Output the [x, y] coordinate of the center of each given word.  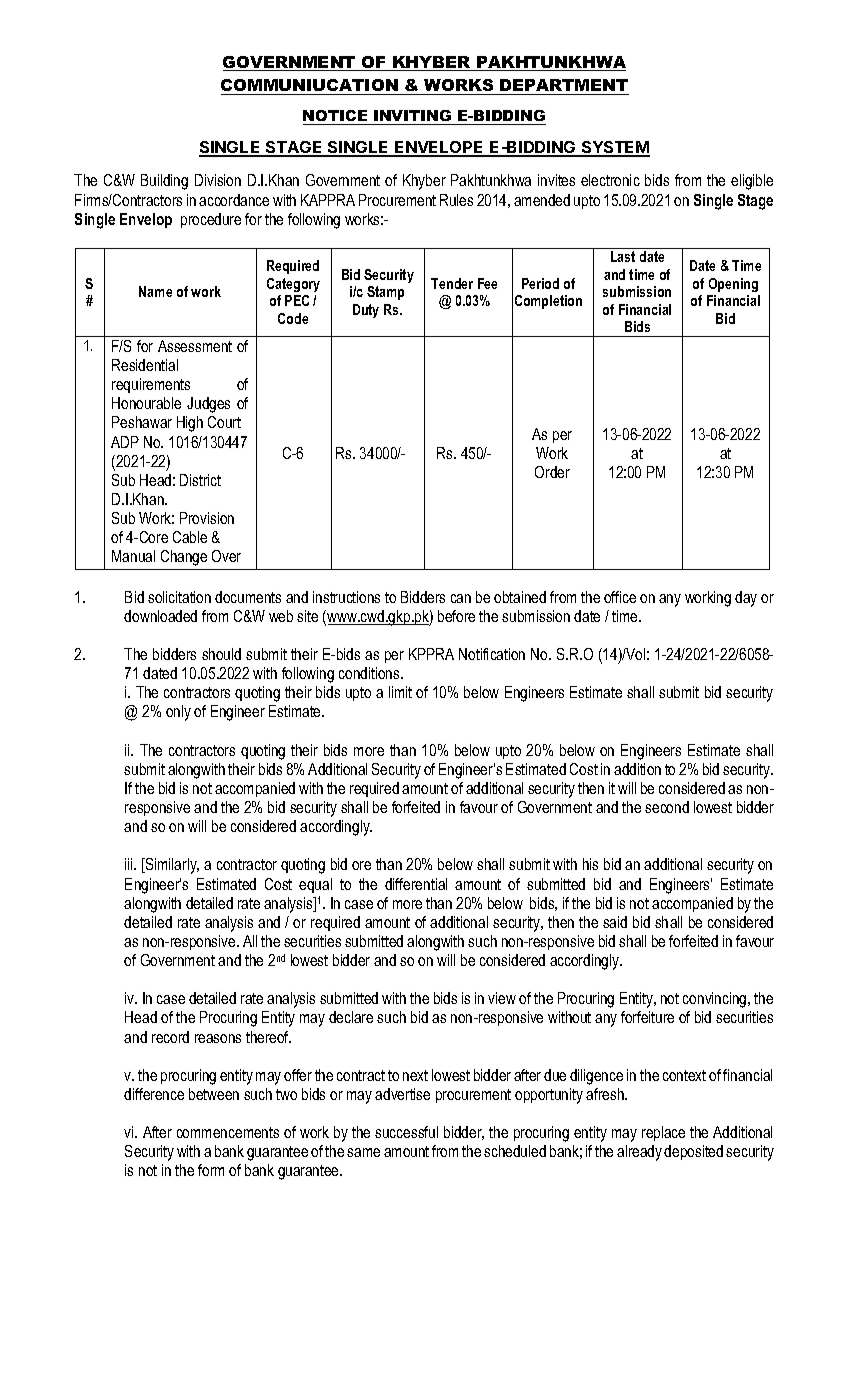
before [456, 616]
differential [416, 884]
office [620, 597]
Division [218, 180]
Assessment [195, 346]
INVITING [412, 115]
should [221, 654]
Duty [366, 311]
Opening [733, 285]
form [211, 1170]
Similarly [171, 866]
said [615, 922]
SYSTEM [614, 148]
